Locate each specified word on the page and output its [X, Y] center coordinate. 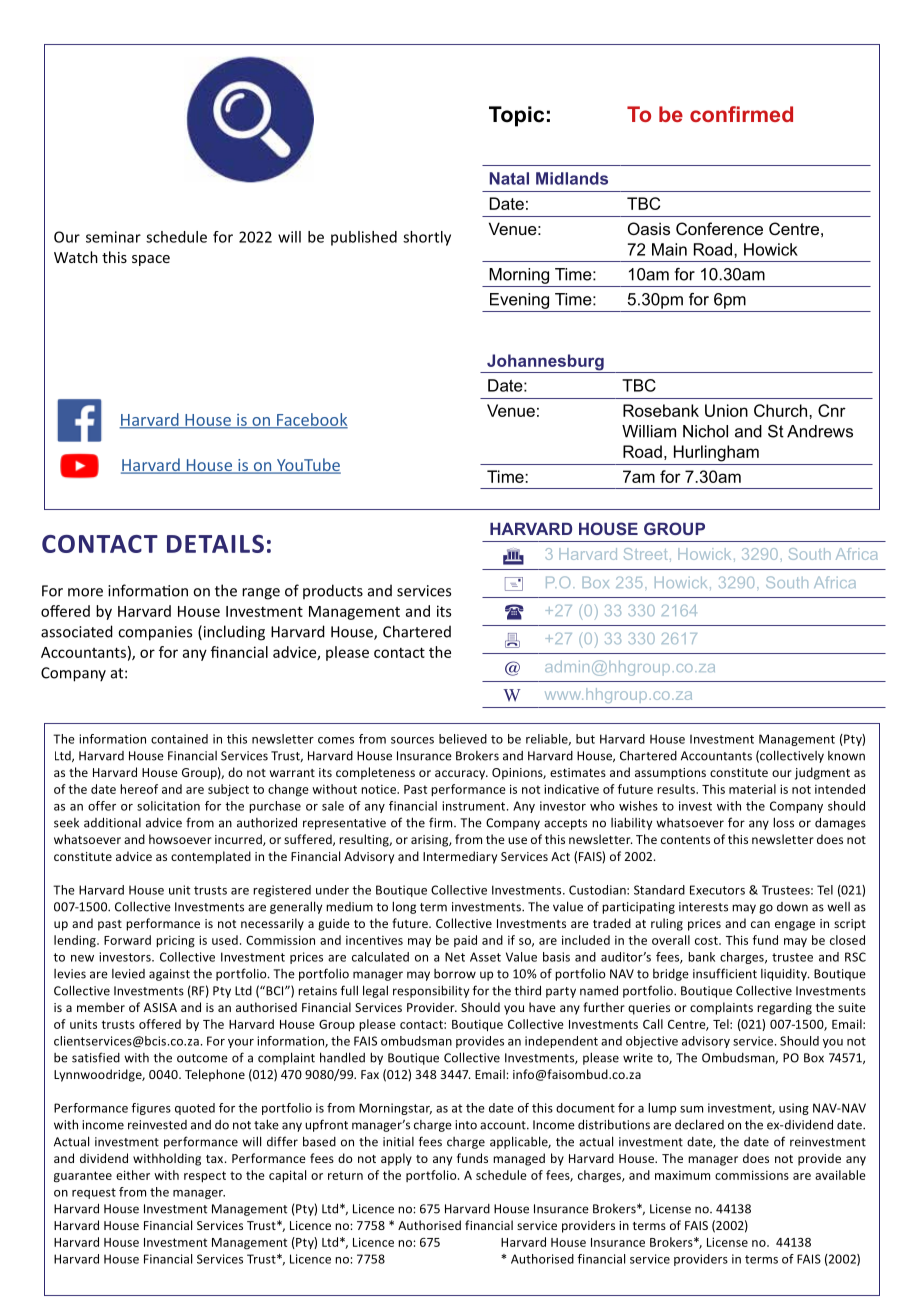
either [133, 1175]
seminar [113, 237]
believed [463, 739]
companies [155, 633]
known [846, 756]
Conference [719, 228]
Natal [509, 178]
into [466, 1125]
